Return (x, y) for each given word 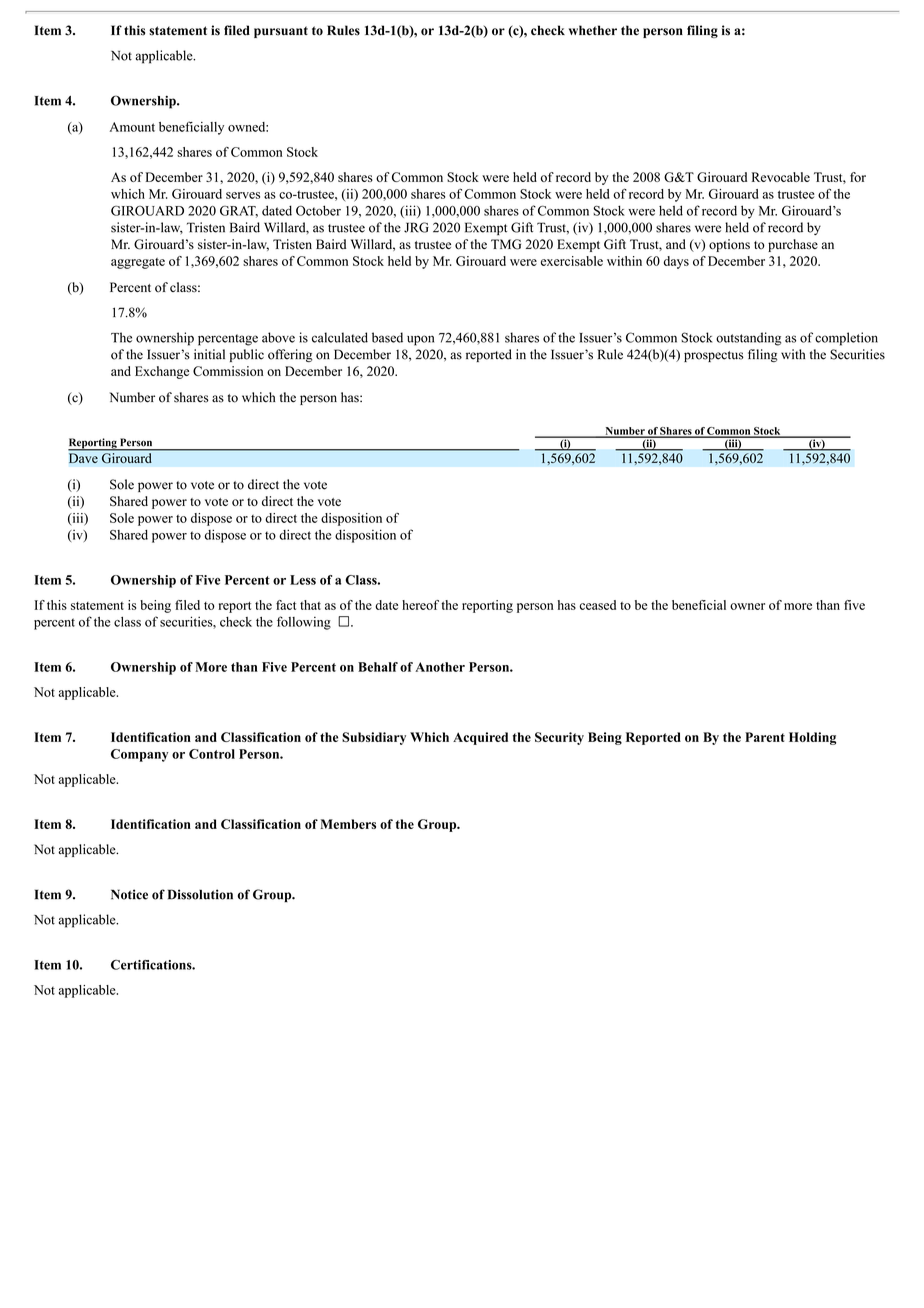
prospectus (714, 356)
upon (420, 340)
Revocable (781, 177)
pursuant (281, 32)
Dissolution (200, 894)
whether (593, 30)
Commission (228, 371)
